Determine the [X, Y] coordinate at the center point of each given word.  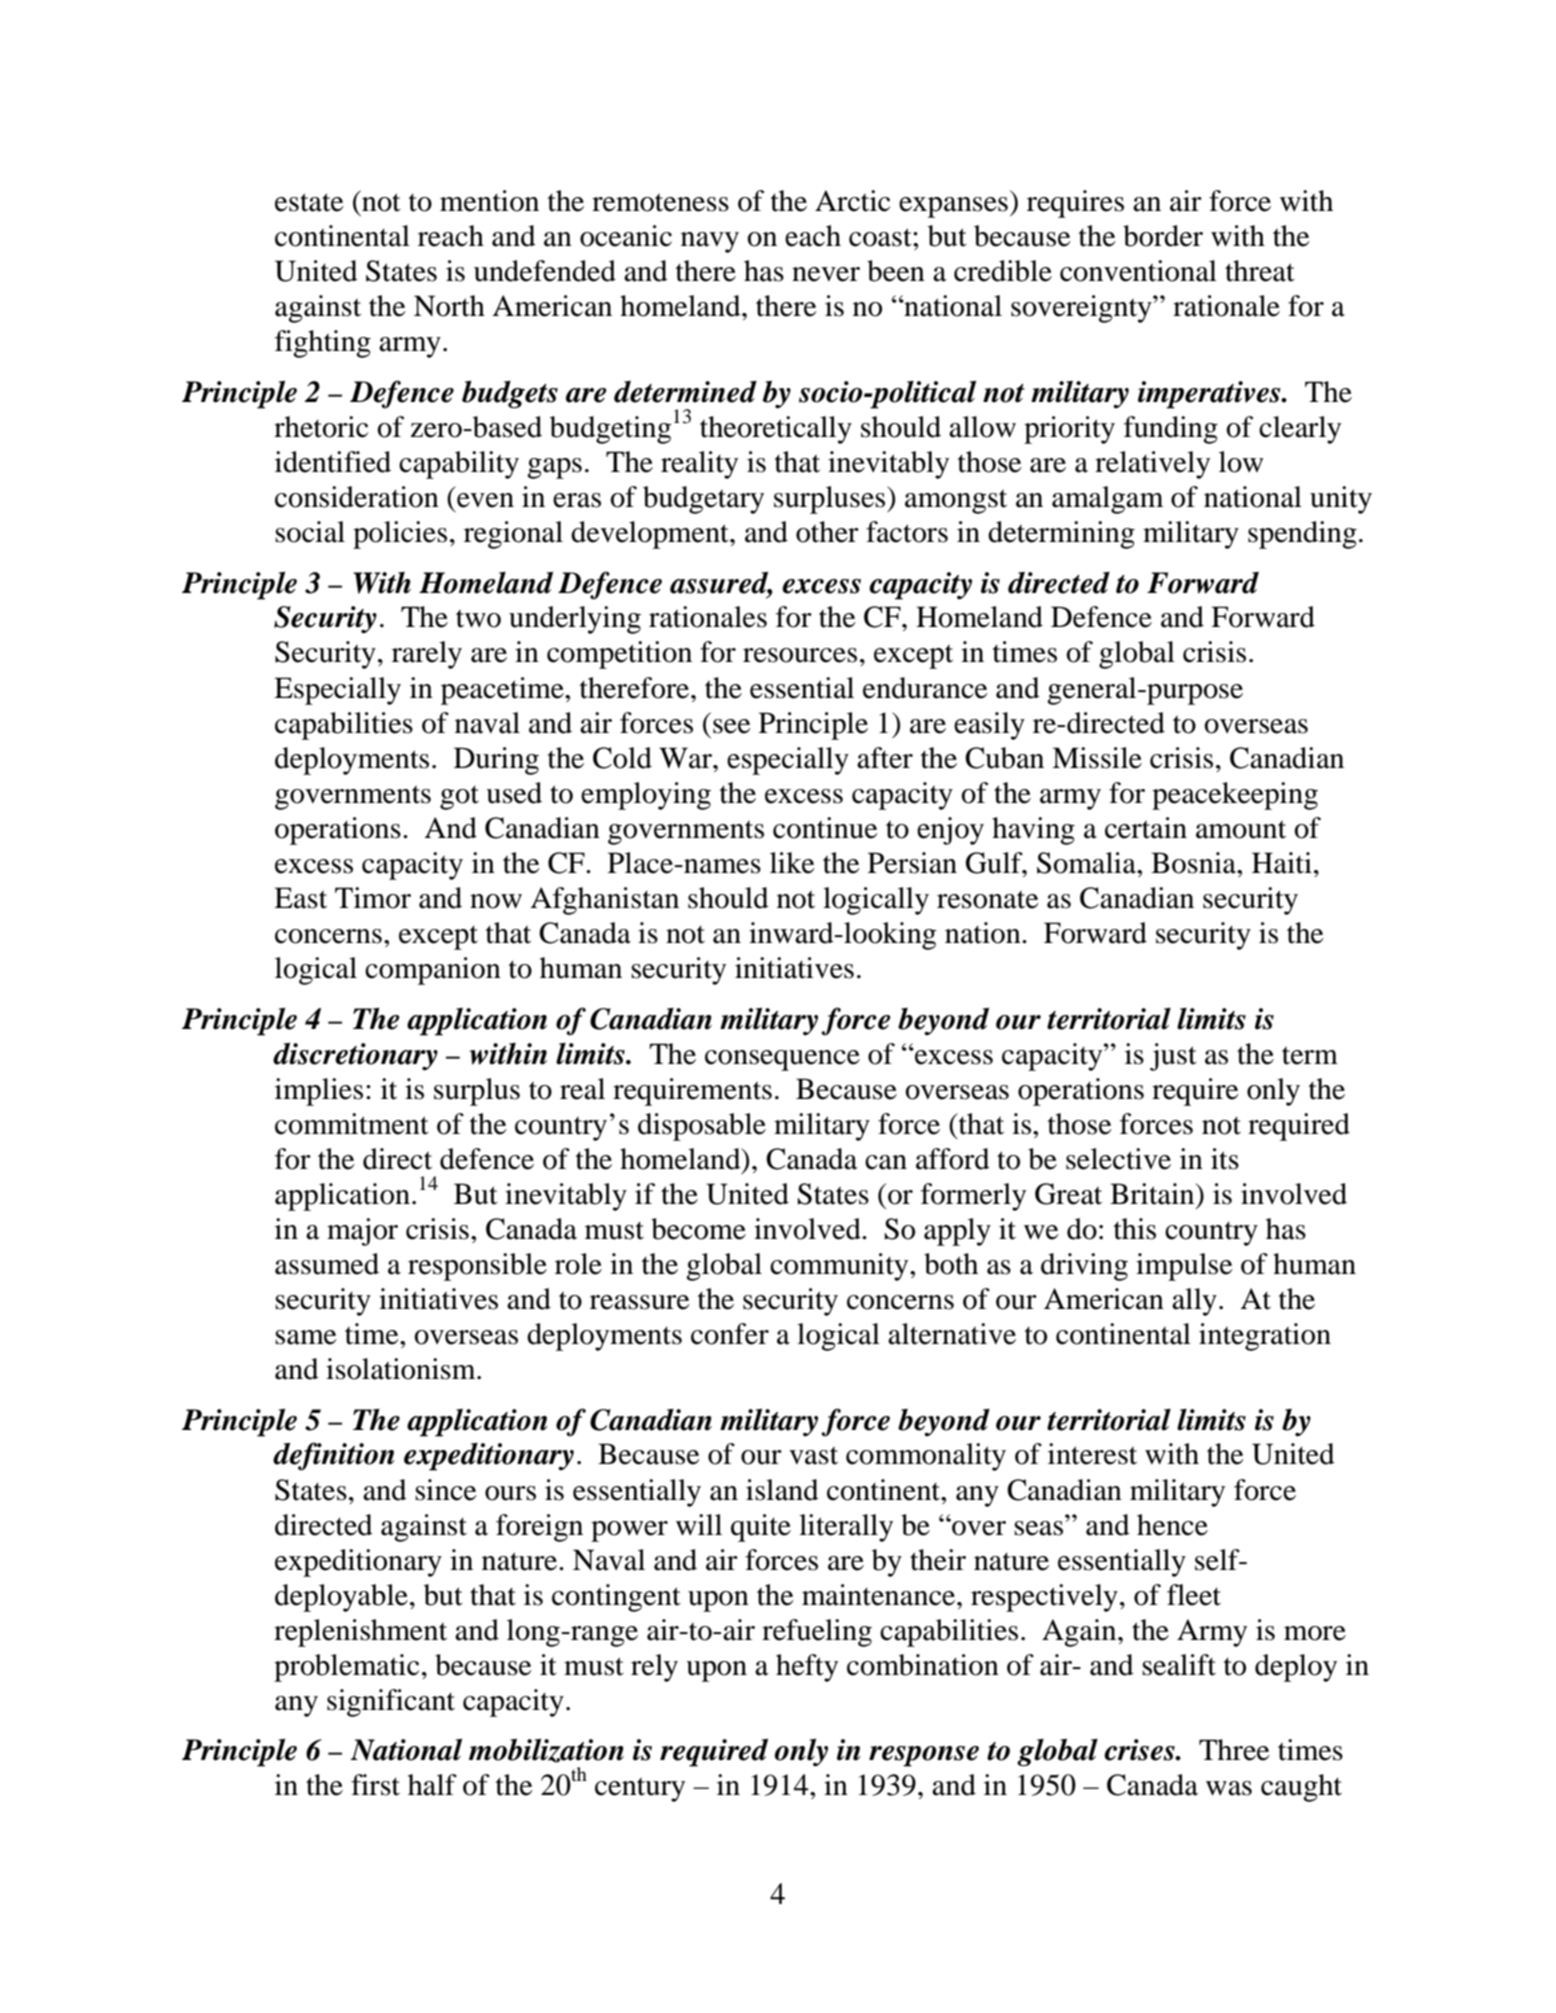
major [362, 1232]
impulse [1184, 1267]
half [432, 1785]
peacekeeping [1235, 796]
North [449, 306]
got [459, 797]
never [826, 274]
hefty [807, 1668]
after [885, 758]
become [698, 1229]
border [1163, 236]
